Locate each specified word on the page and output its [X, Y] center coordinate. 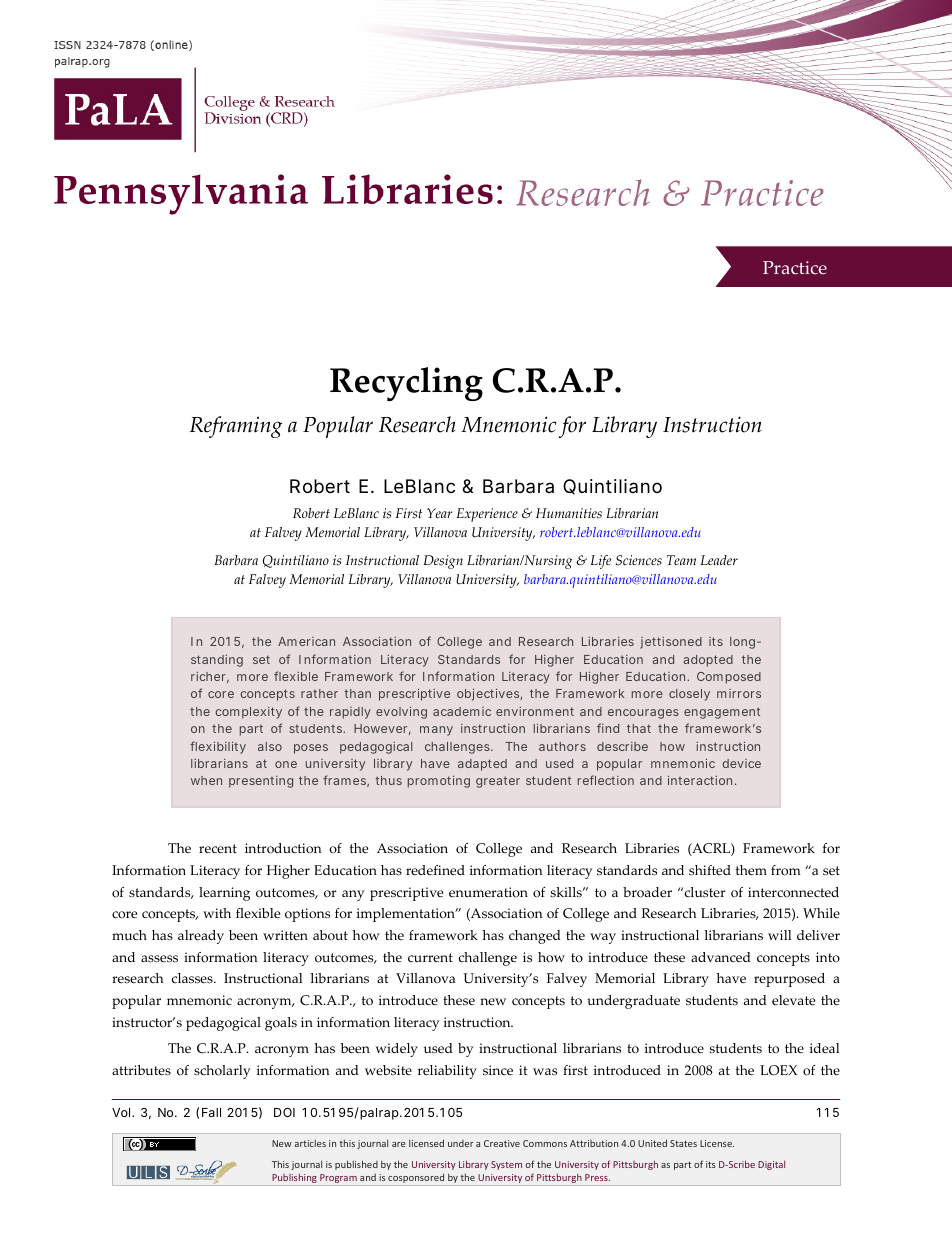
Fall [211, 1112]
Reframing [235, 427]
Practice [795, 268]
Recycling [406, 384]
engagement [722, 713]
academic [462, 711]
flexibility [218, 747]
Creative [502, 1143]
